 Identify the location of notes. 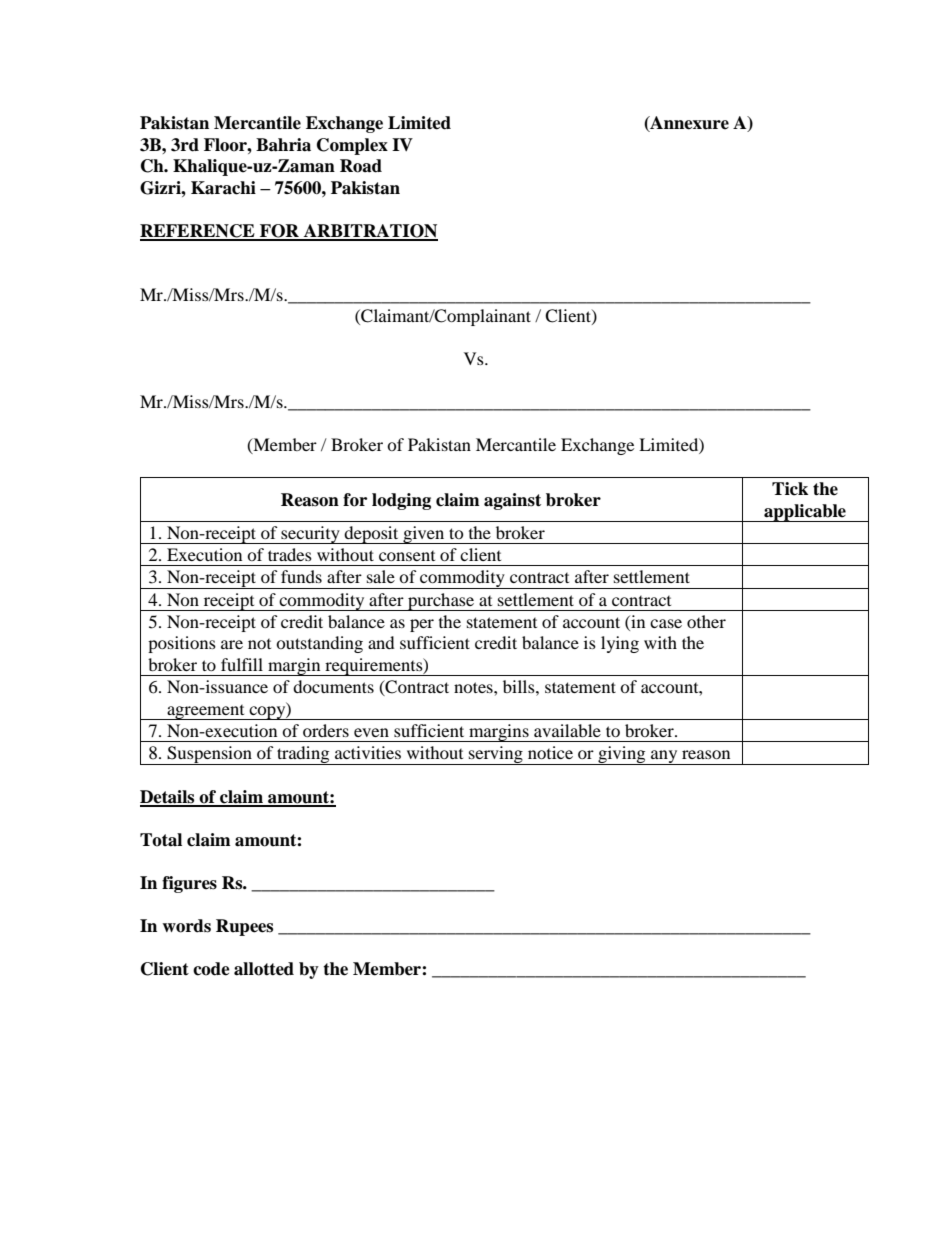
(474, 687).
